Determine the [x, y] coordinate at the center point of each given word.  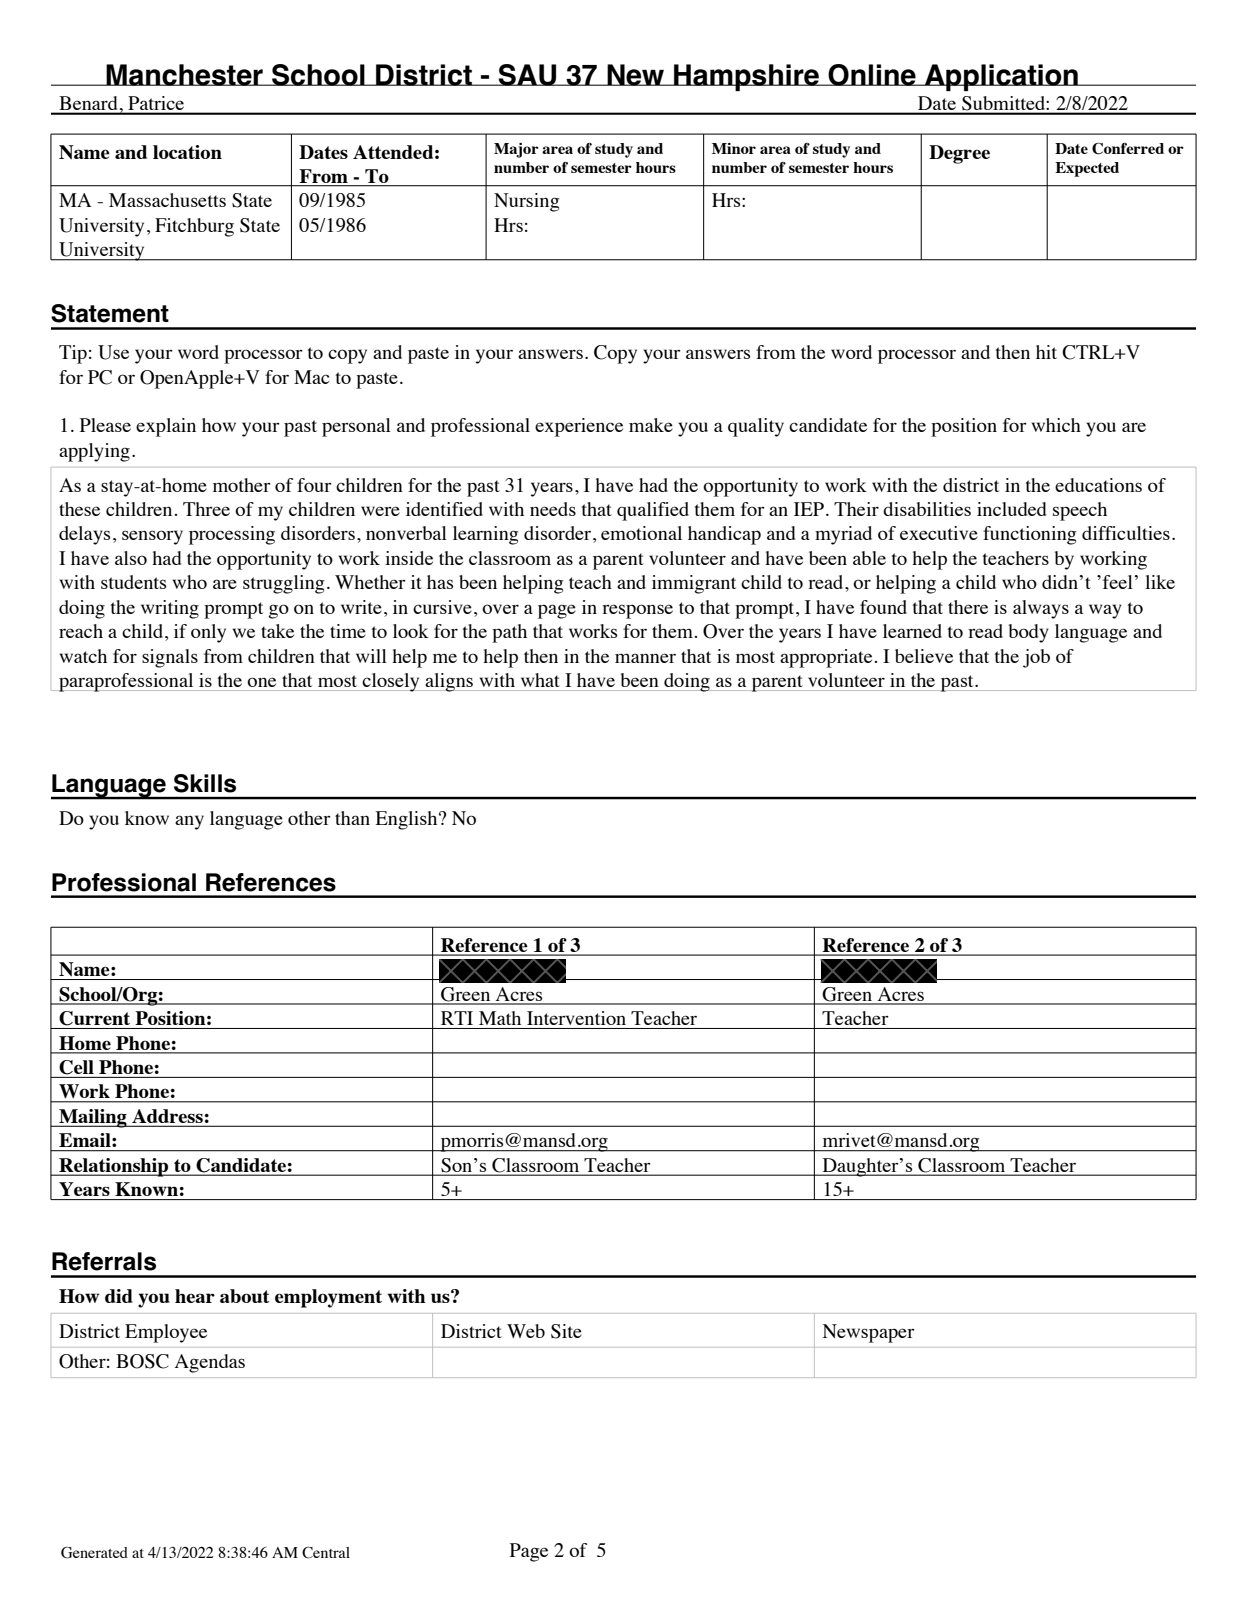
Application [1001, 77]
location [187, 152]
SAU [528, 75]
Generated [94, 1553]
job [1036, 658]
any [189, 822]
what [540, 680]
